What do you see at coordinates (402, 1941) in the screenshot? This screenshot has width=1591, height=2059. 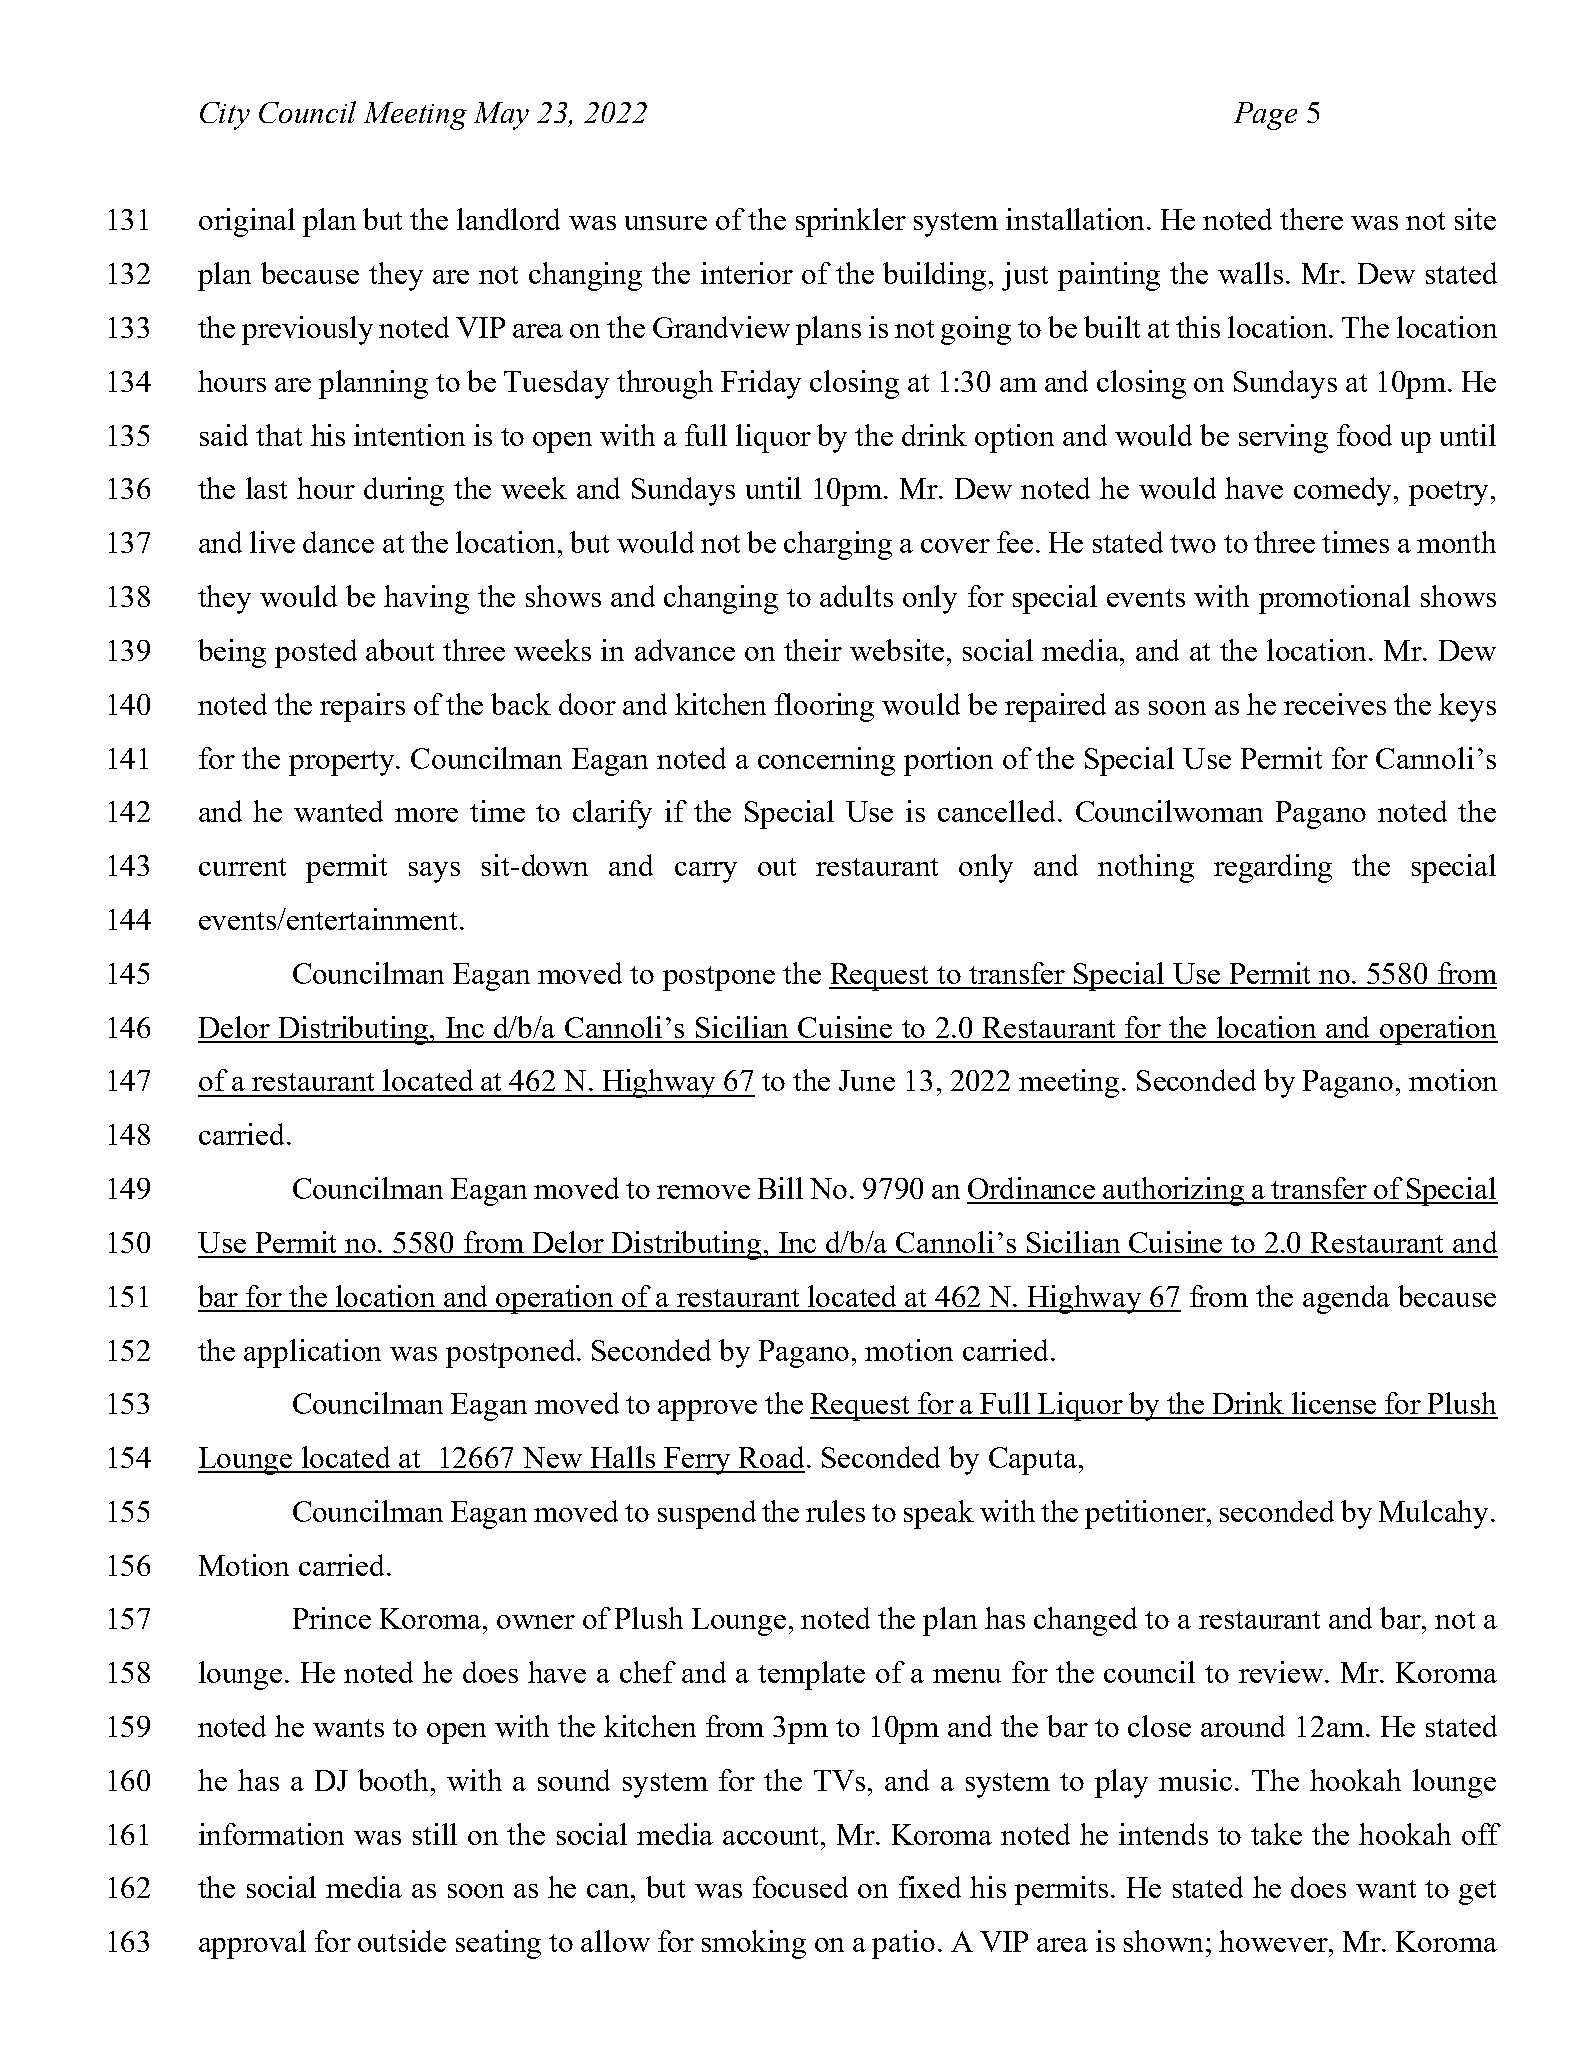 I see `outside` at bounding box center [402, 1941].
